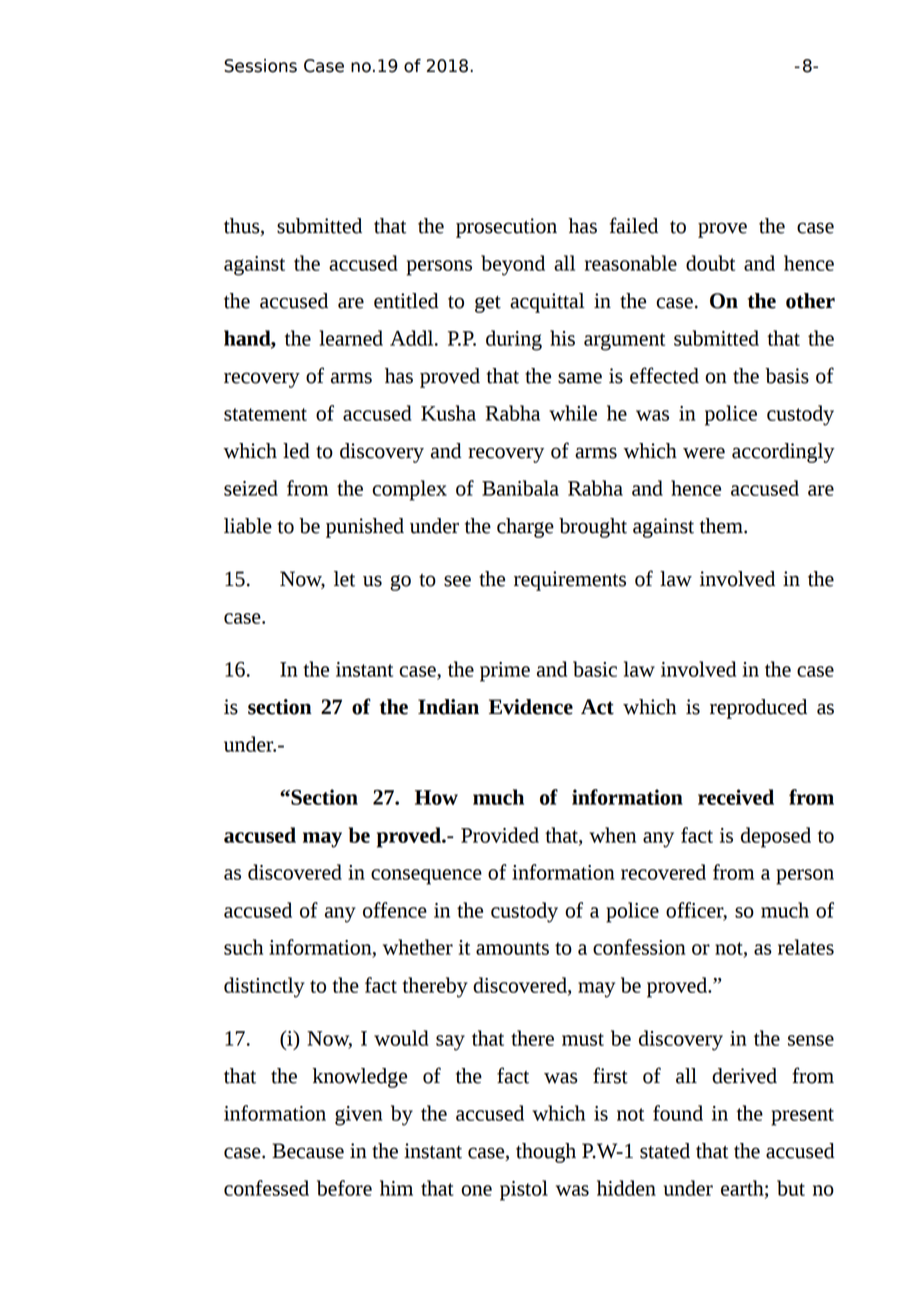 The width and height of the image is (924, 1308). Describe the element at coordinates (704, 453) in the image. I see `were` at that location.
